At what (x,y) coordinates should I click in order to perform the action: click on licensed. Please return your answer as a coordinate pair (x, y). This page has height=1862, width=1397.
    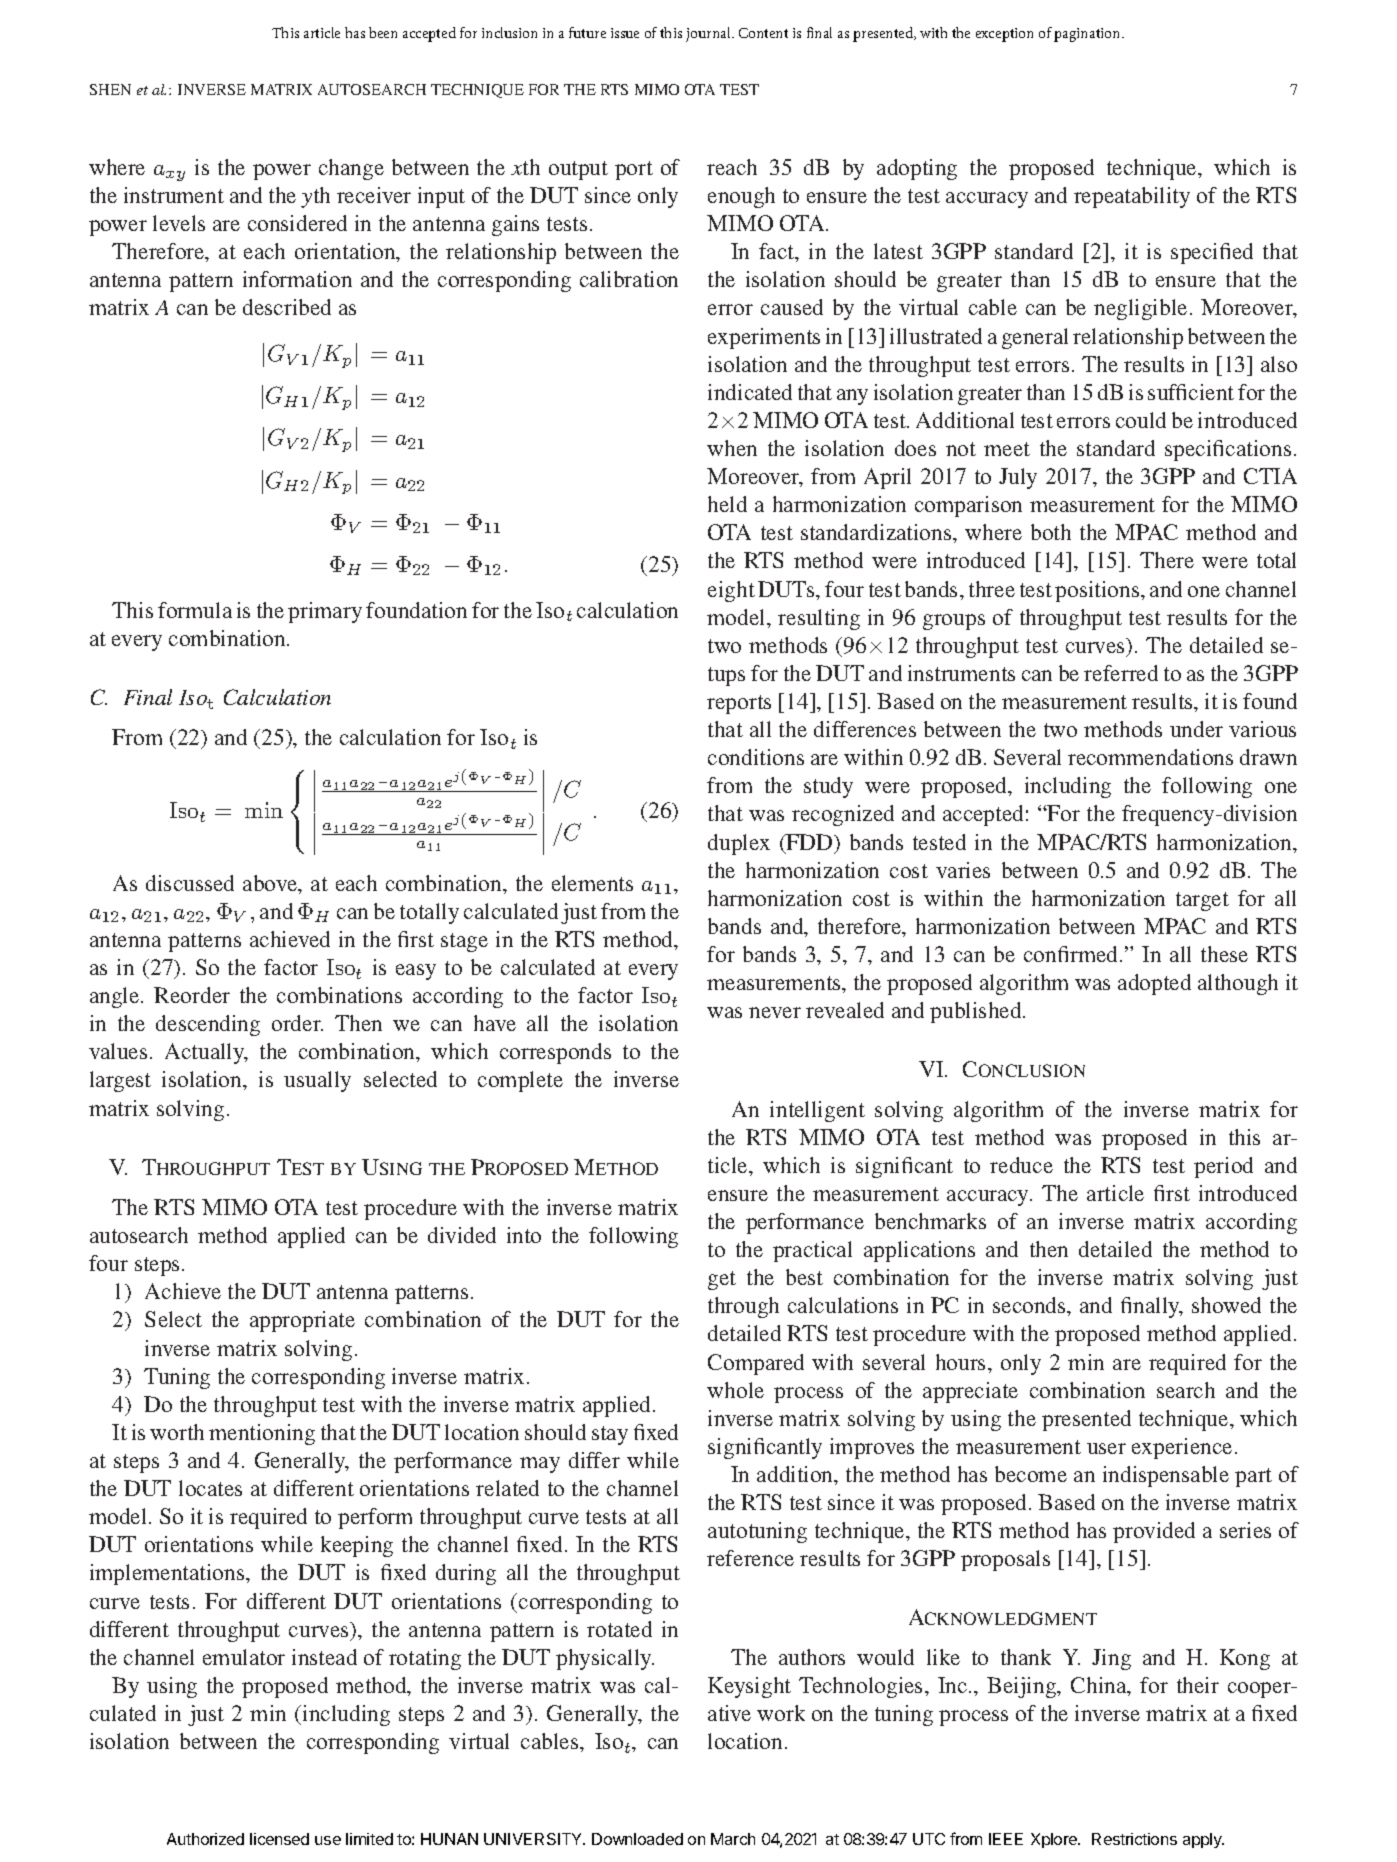
    Looking at the image, I should click on (279, 1839).
